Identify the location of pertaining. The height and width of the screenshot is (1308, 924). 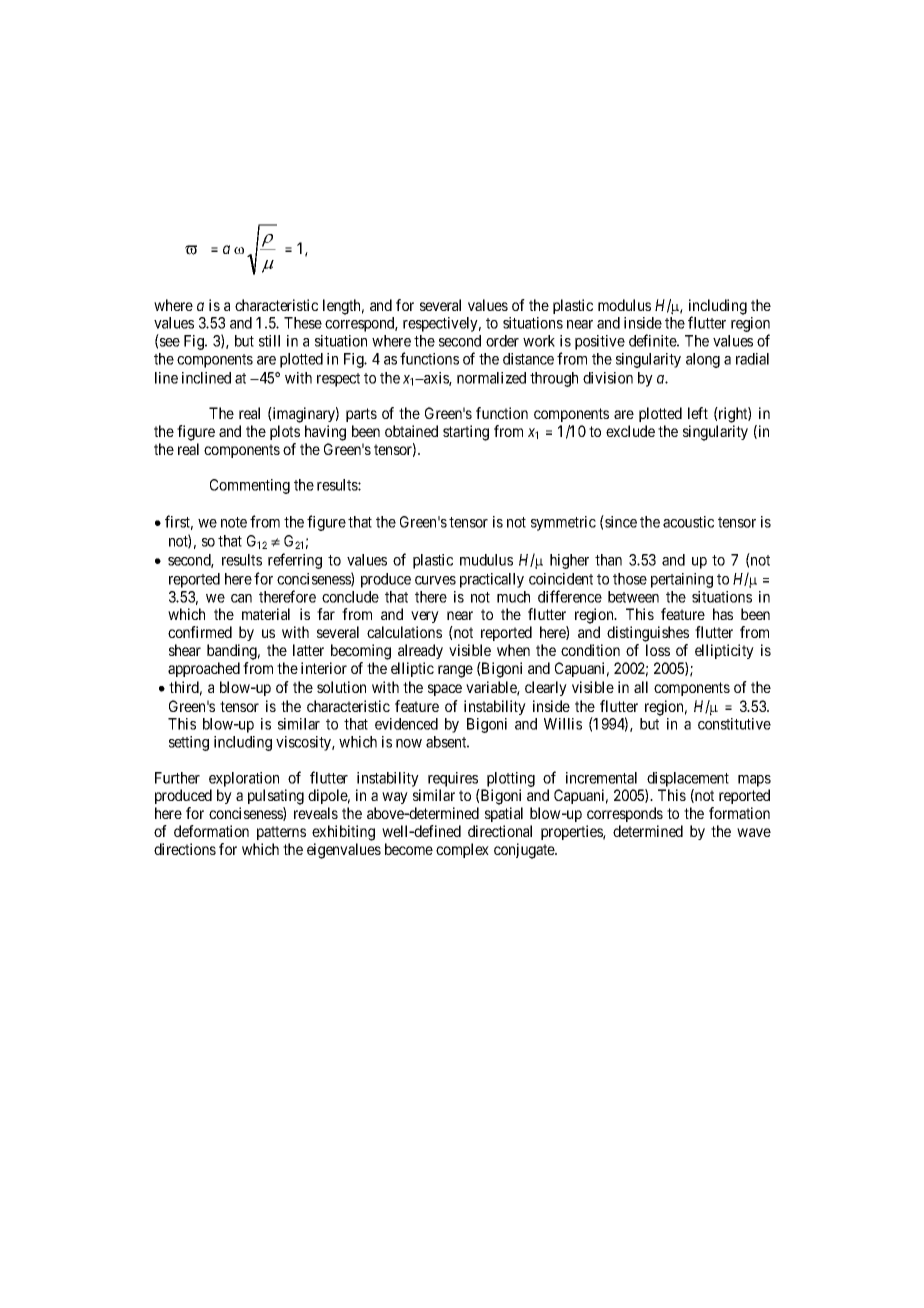
(682, 580).
